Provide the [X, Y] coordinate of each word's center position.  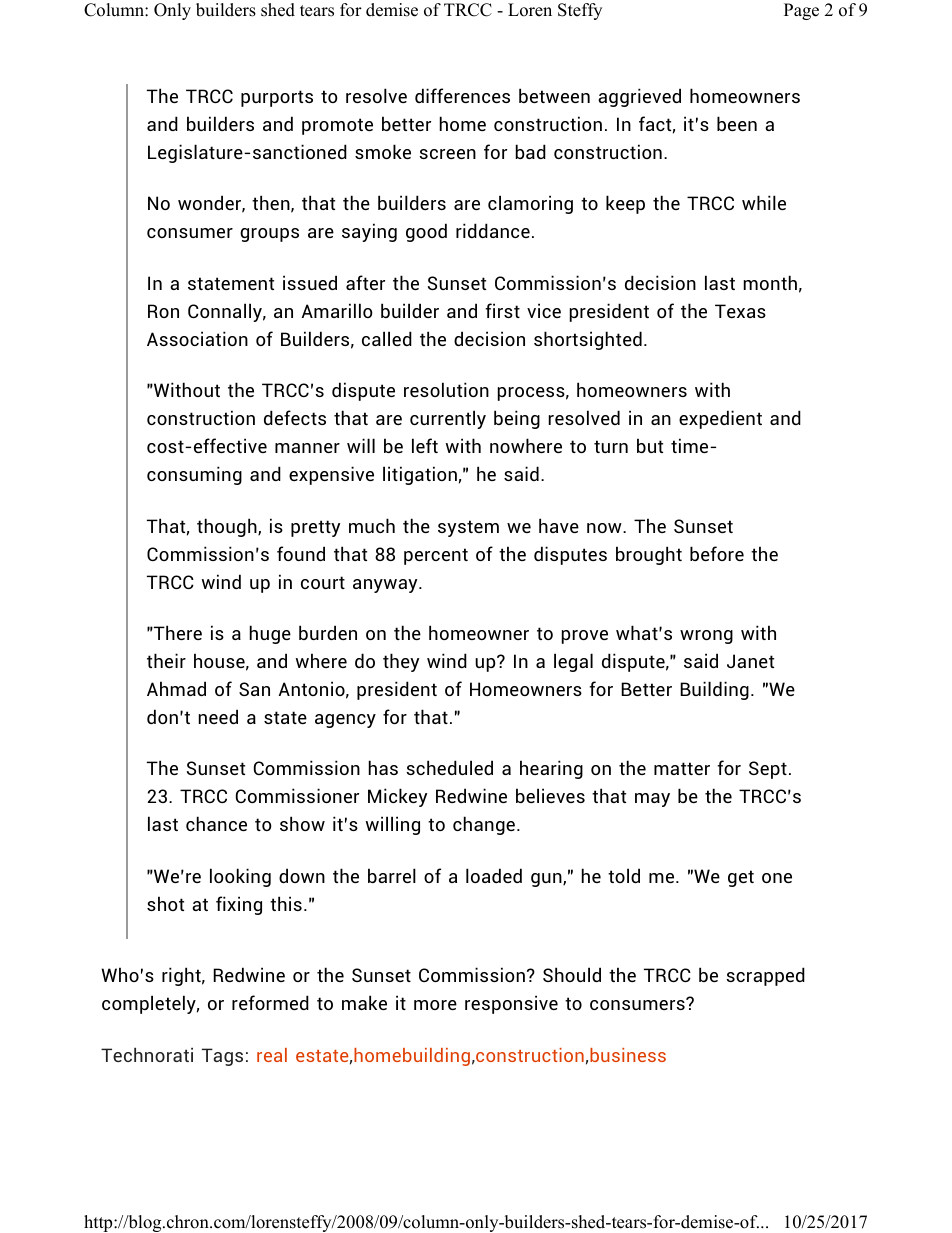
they [401, 662]
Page [801, 11]
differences [462, 95]
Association [197, 338]
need [218, 716]
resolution [446, 389]
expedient [720, 419]
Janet [750, 661]
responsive [511, 1004]
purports [277, 98]
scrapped [765, 976]
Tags [222, 1057]
